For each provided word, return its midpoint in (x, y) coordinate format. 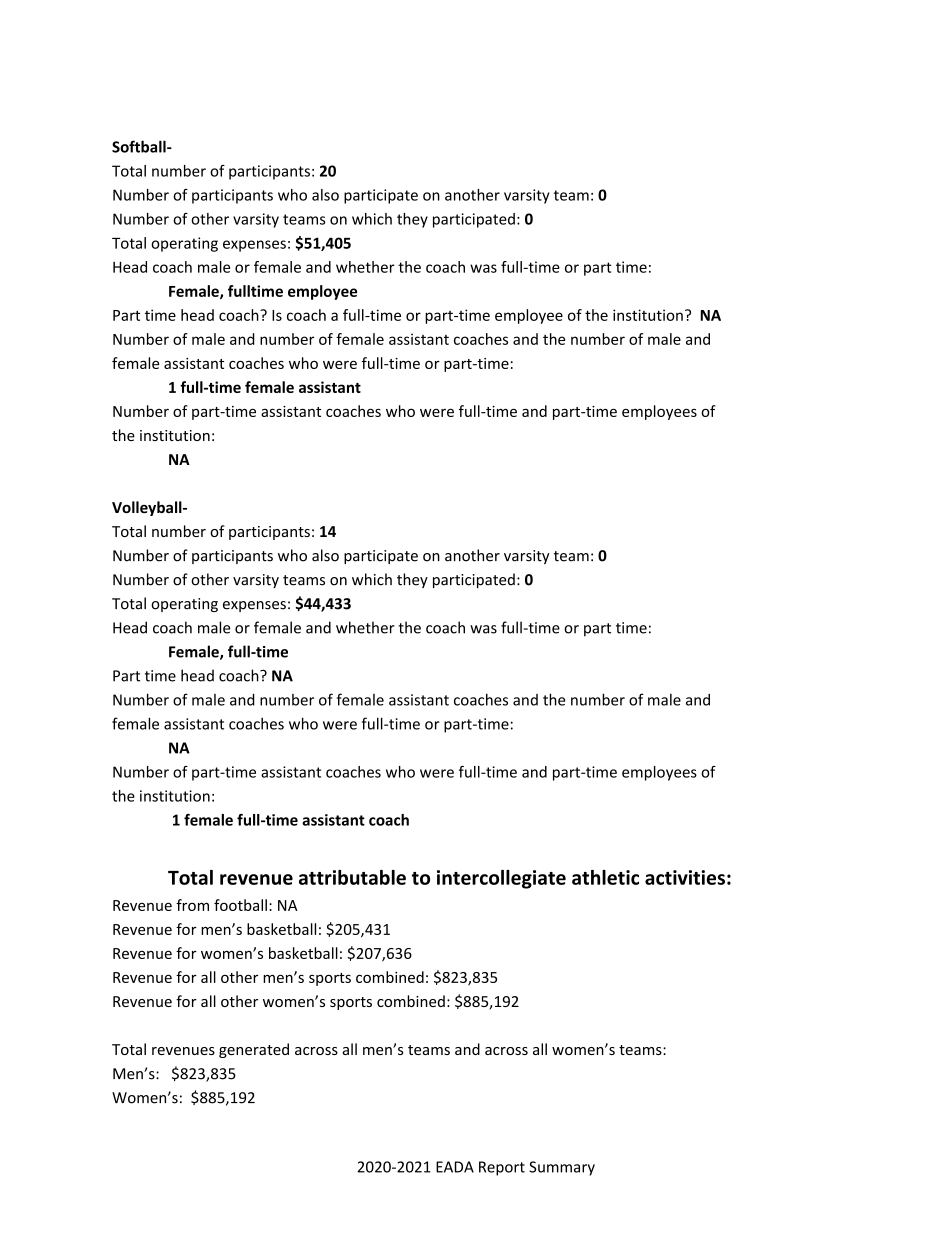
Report (502, 1168)
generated (254, 1050)
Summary (562, 1168)
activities (685, 877)
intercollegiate (501, 879)
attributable (352, 877)
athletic (605, 877)
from (192, 905)
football (240, 905)
